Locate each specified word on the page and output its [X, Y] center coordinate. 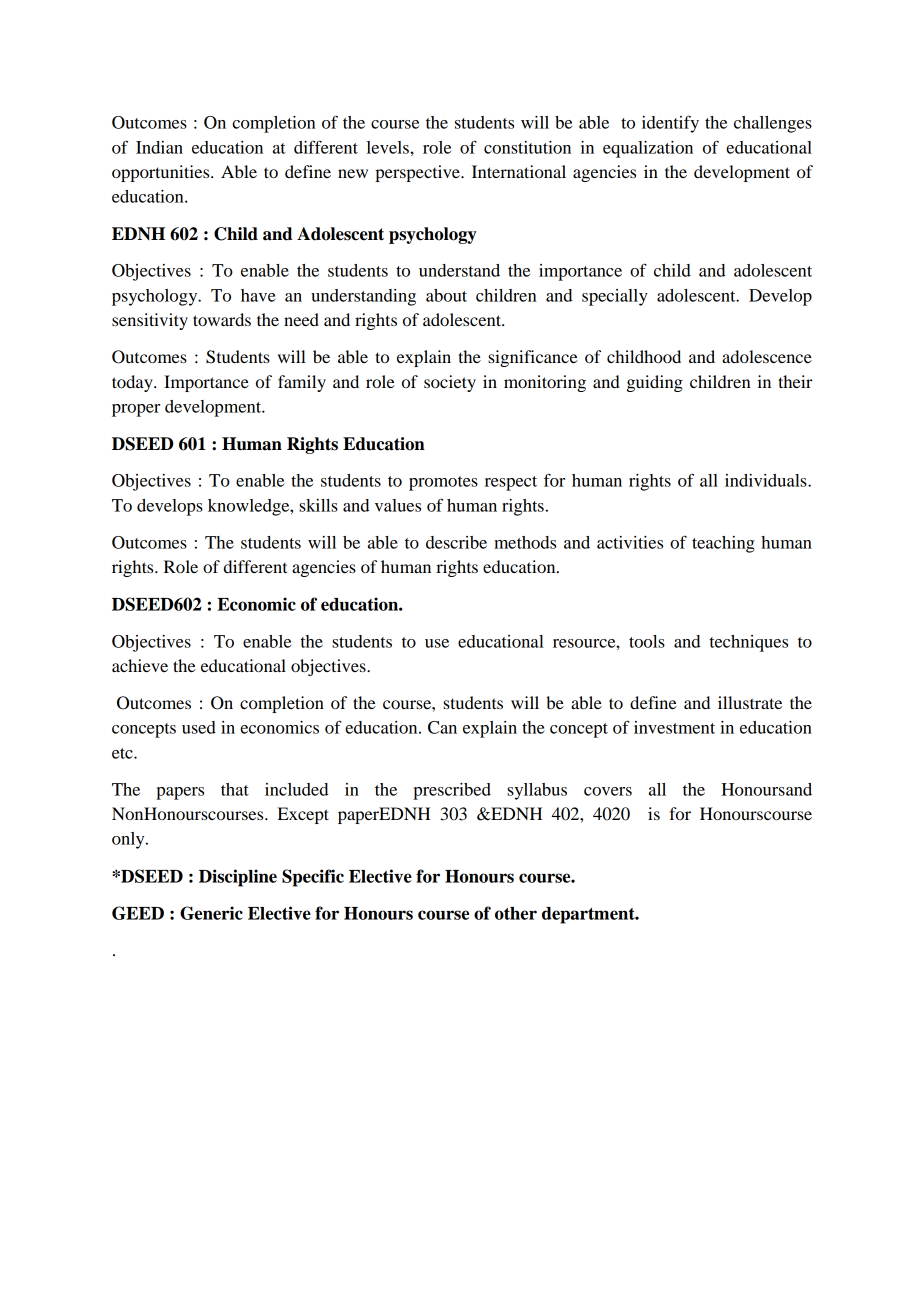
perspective [418, 173]
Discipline [238, 878]
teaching [723, 544]
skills [318, 505]
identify [670, 124]
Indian [159, 147]
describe [456, 542]
